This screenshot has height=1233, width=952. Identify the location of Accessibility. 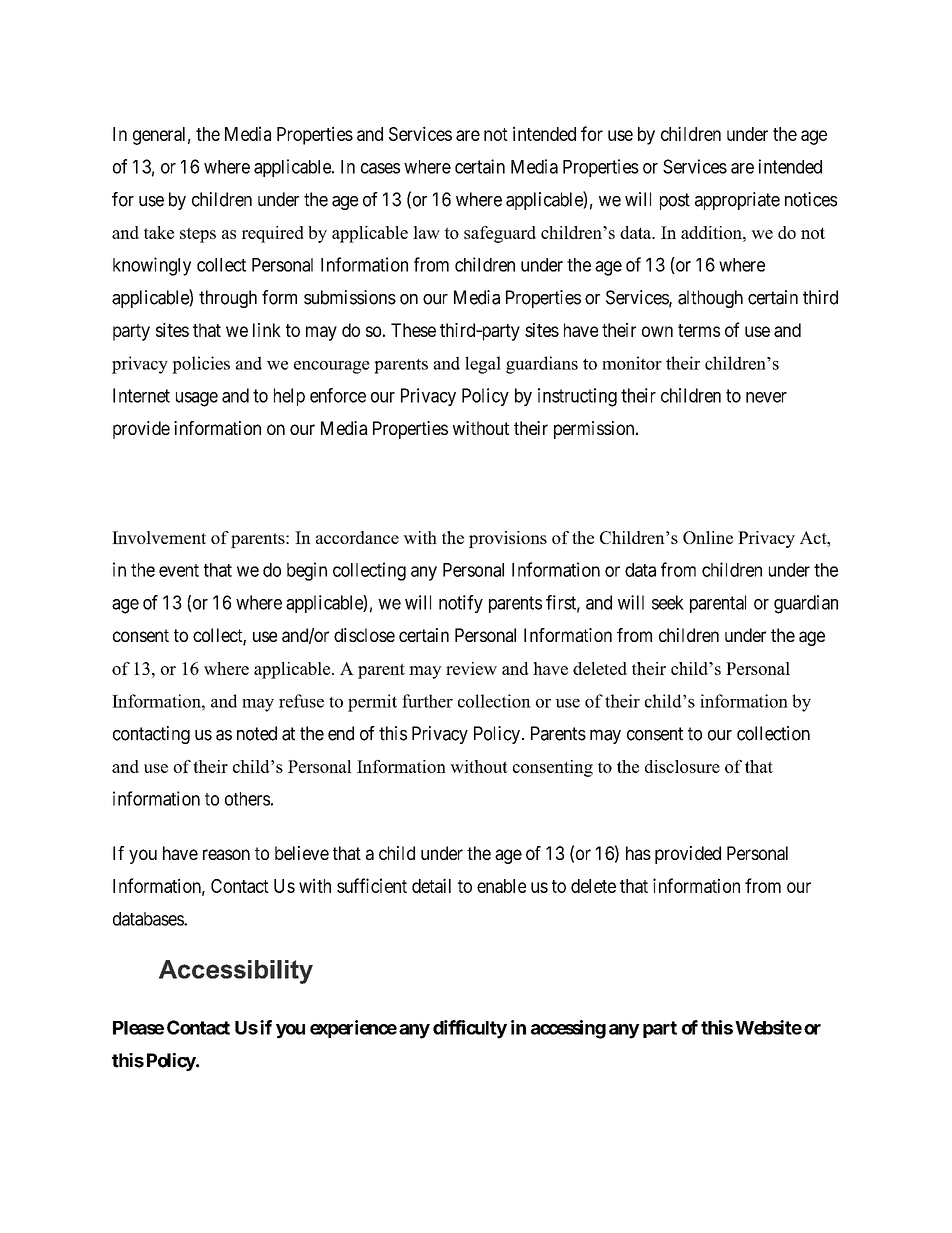
(236, 972).
